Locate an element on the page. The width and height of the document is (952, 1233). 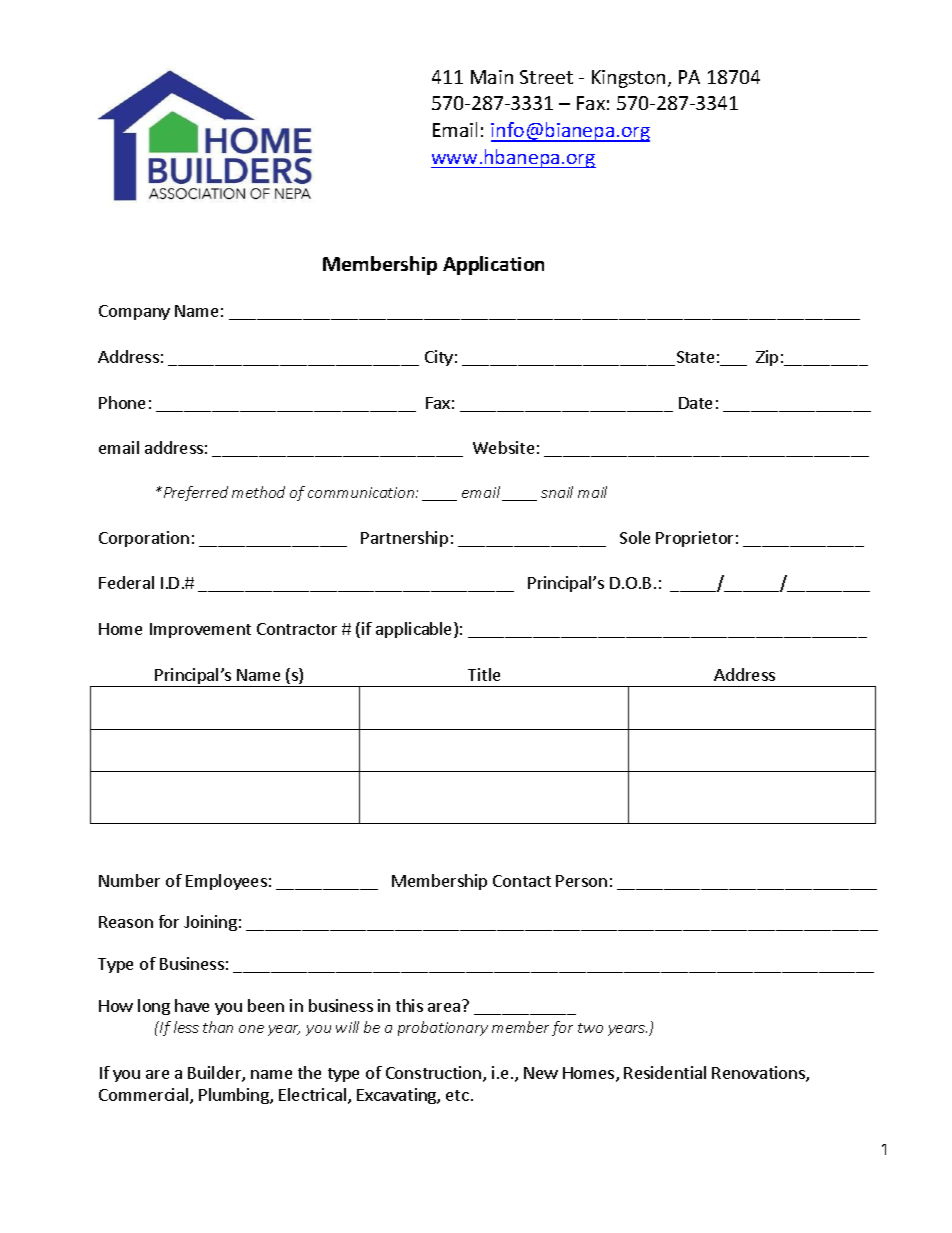
Main is located at coordinates (492, 77).
